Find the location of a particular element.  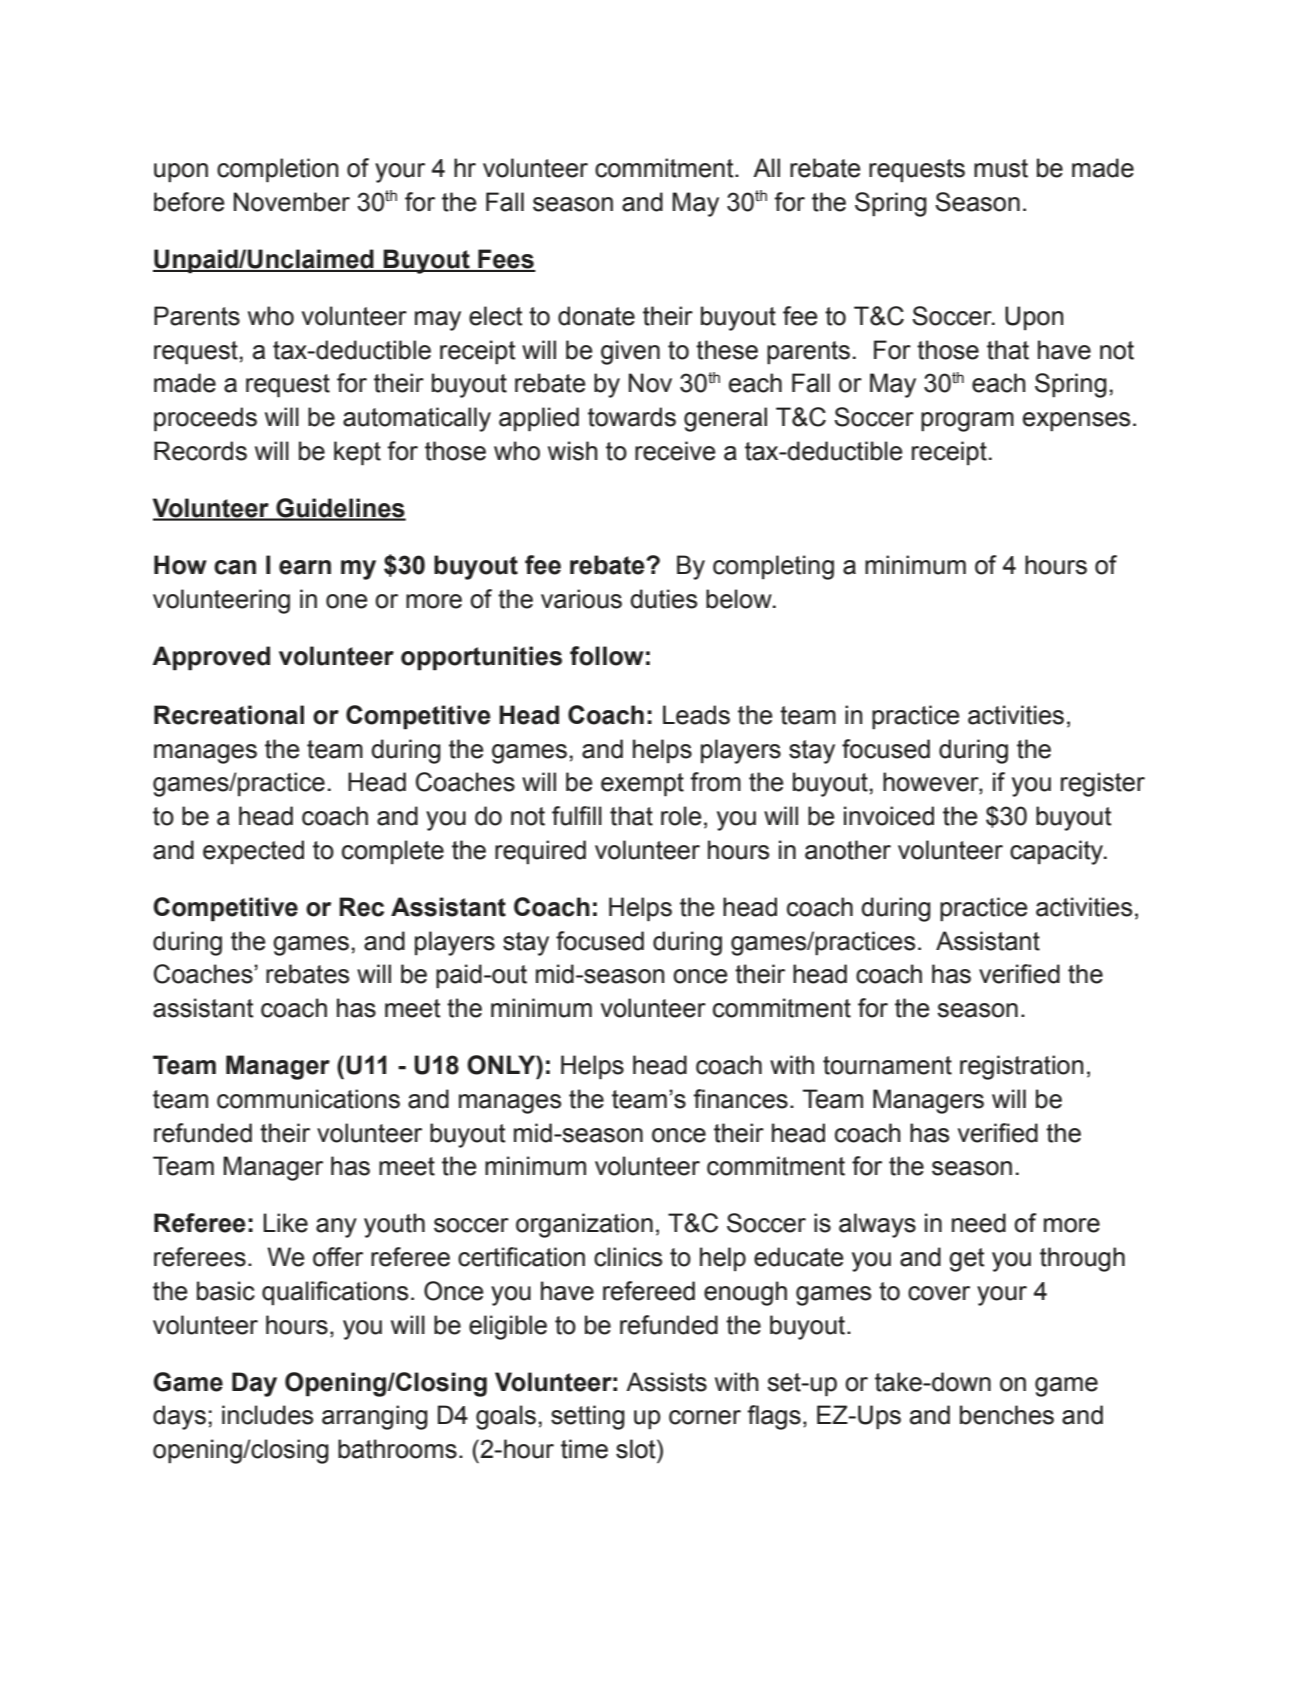

benches is located at coordinates (1007, 1415).
